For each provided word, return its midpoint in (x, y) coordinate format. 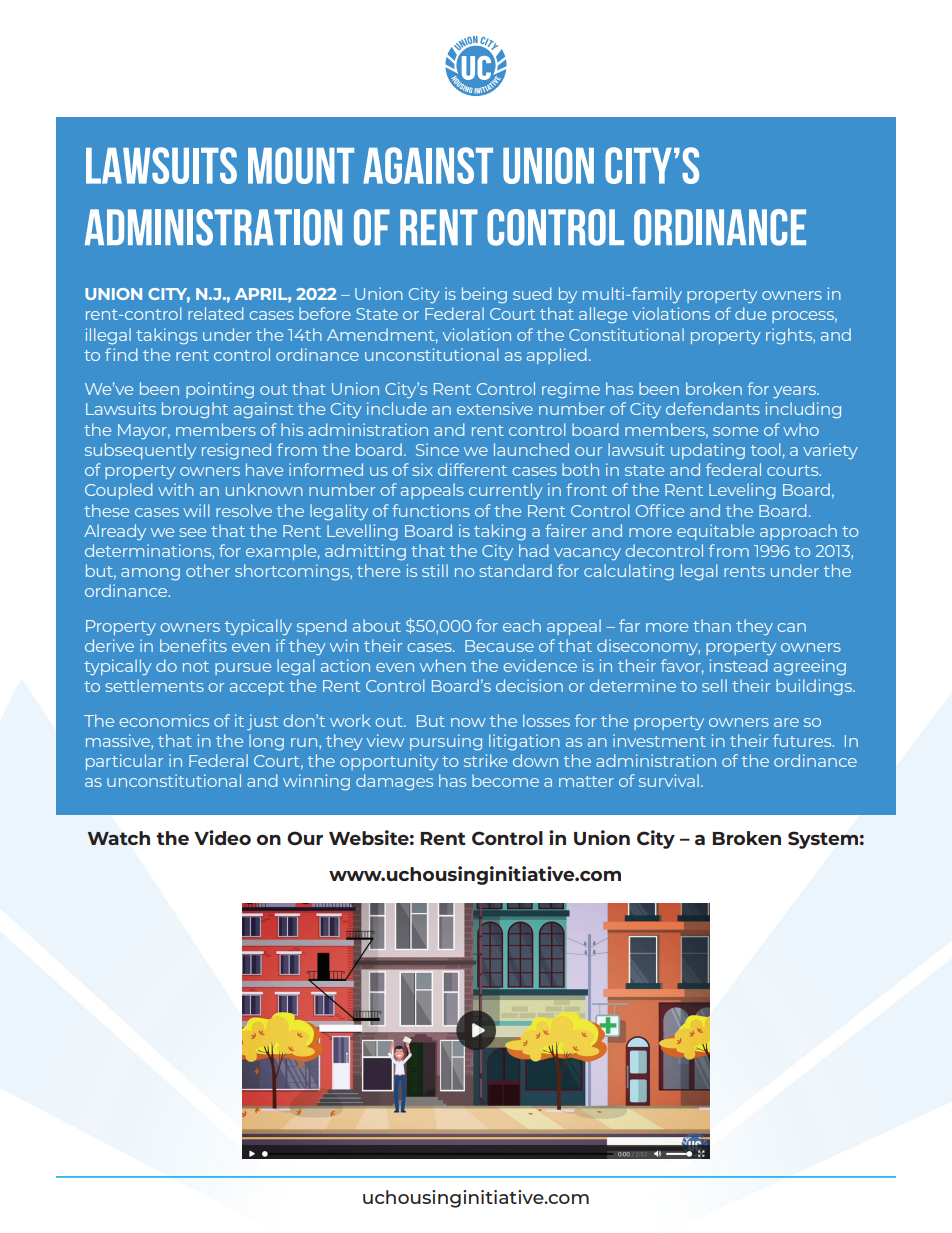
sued (532, 293)
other (208, 570)
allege (603, 315)
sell (714, 685)
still (435, 570)
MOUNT (301, 165)
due (750, 313)
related (216, 313)
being (484, 295)
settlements (154, 685)
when (443, 665)
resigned (236, 451)
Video (222, 837)
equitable (715, 532)
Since (437, 449)
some (735, 431)
